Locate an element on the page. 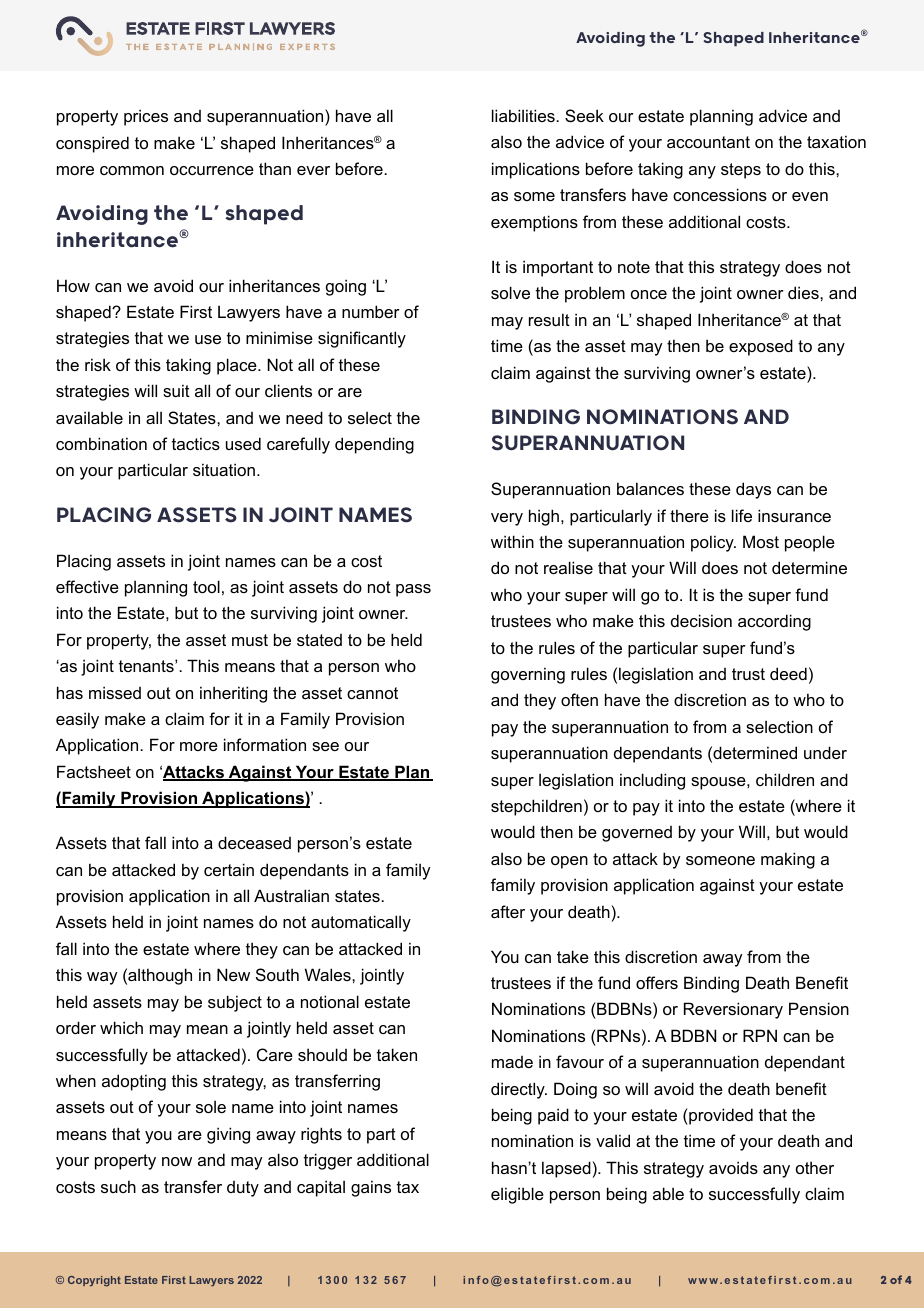 Image resolution: width=924 pixels, height=1308 pixels. deed is located at coordinates (788, 673).
